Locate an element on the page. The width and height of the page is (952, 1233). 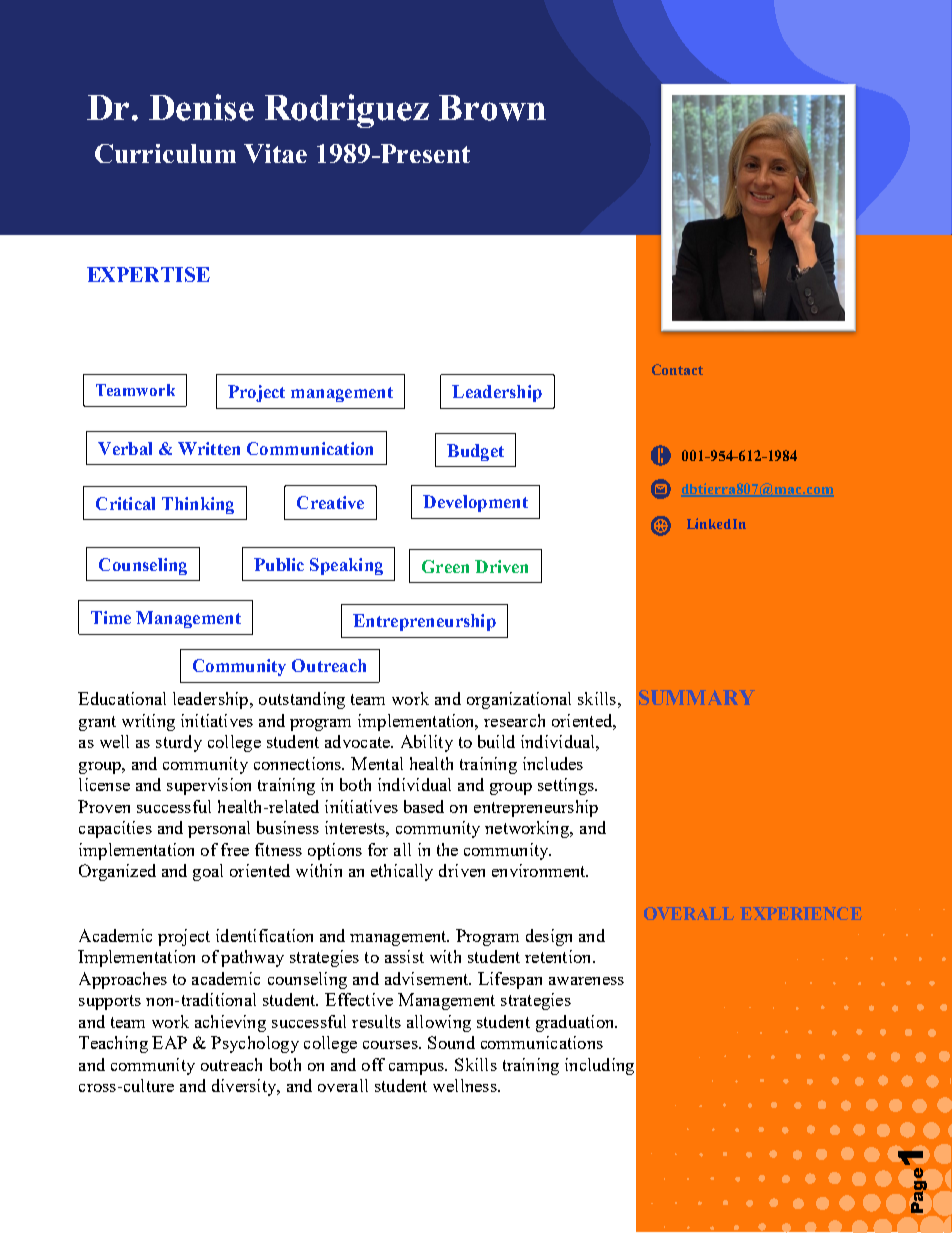
graduation is located at coordinates (576, 1023).
